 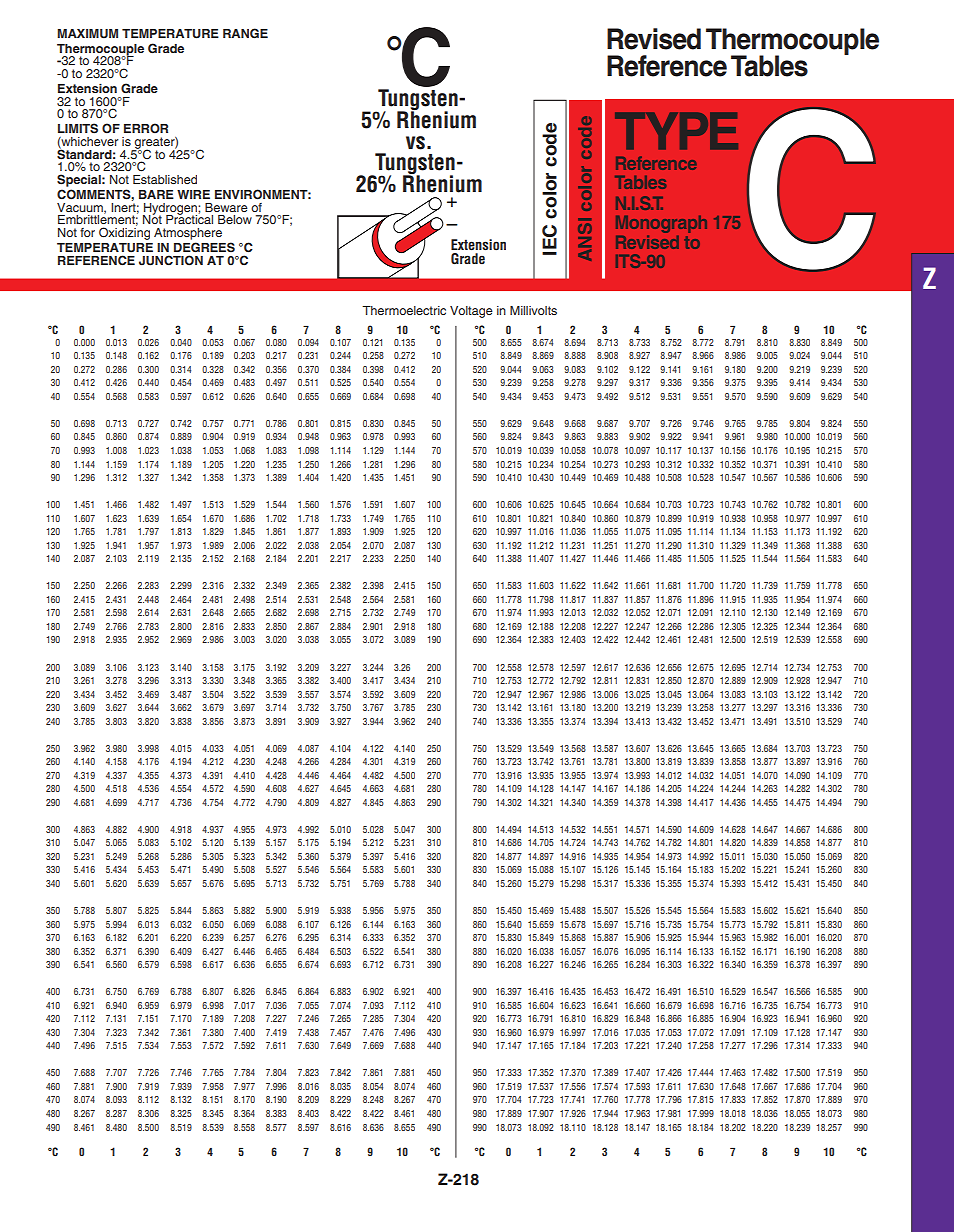 I want to click on JUNCTION, so click(x=171, y=260).
